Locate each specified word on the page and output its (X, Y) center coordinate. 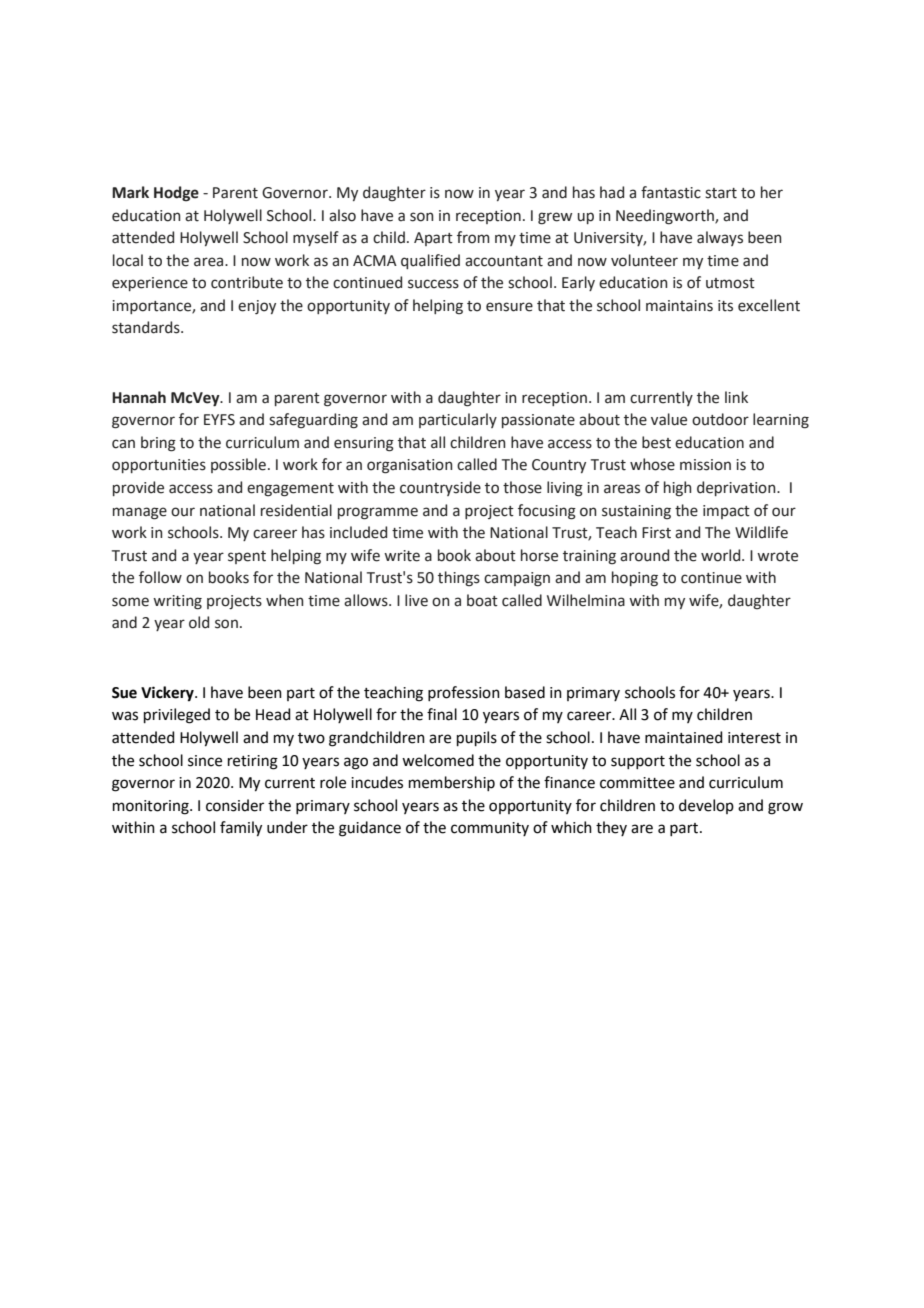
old (199, 622)
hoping (635, 579)
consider (235, 805)
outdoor (720, 419)
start (721, 193)
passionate (538, 421)
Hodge (176, 194)
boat (482, 600)
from (473, 237)
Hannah (139, 397)
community (490, 829)
